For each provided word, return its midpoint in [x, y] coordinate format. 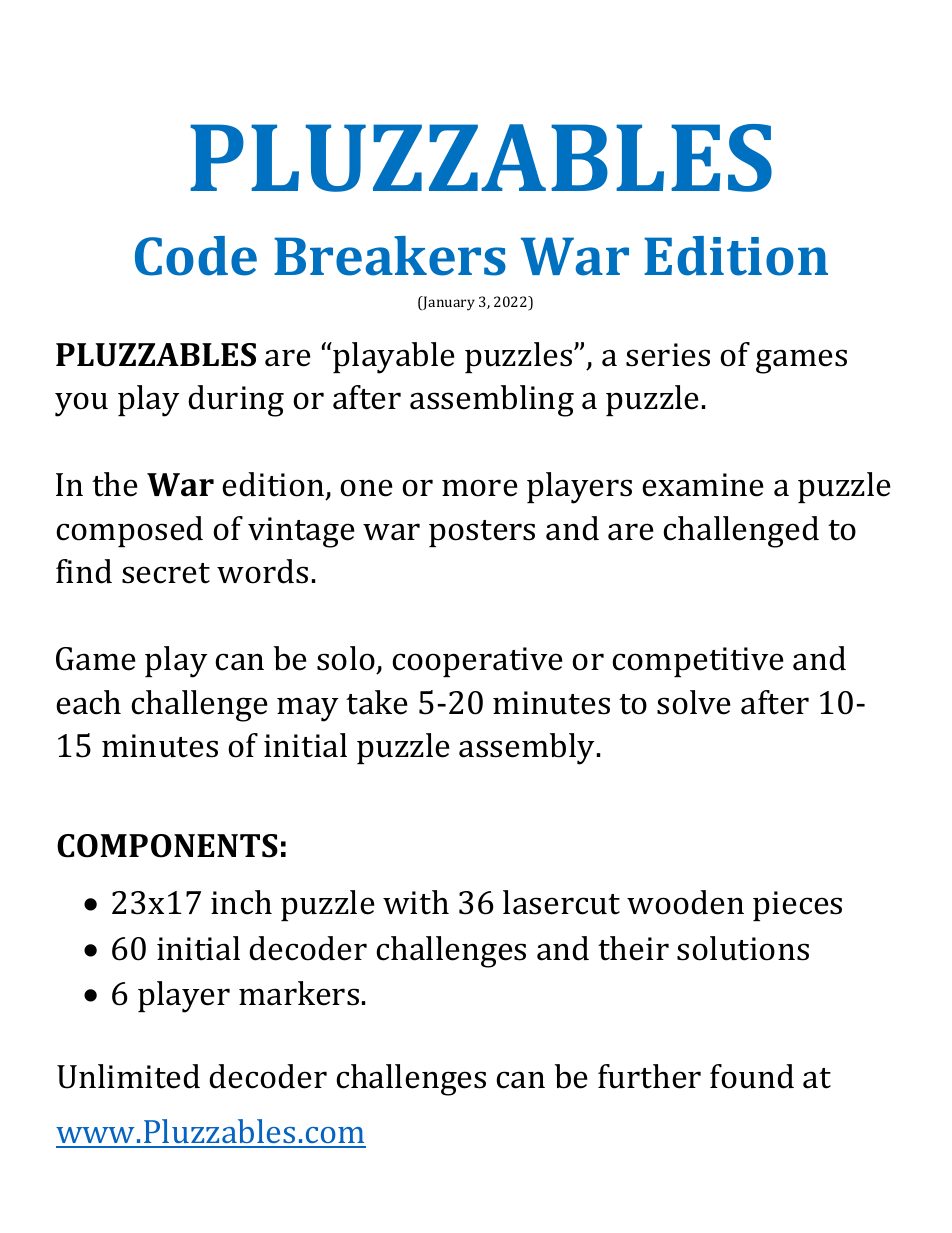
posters [482, 533]
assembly [528, 749]
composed [129, 531]
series [668, 355]
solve [694, 702]
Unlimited [128, 1076]
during [236, 401]
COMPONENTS [167, 846]
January [448, 303]
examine [703, 485]
